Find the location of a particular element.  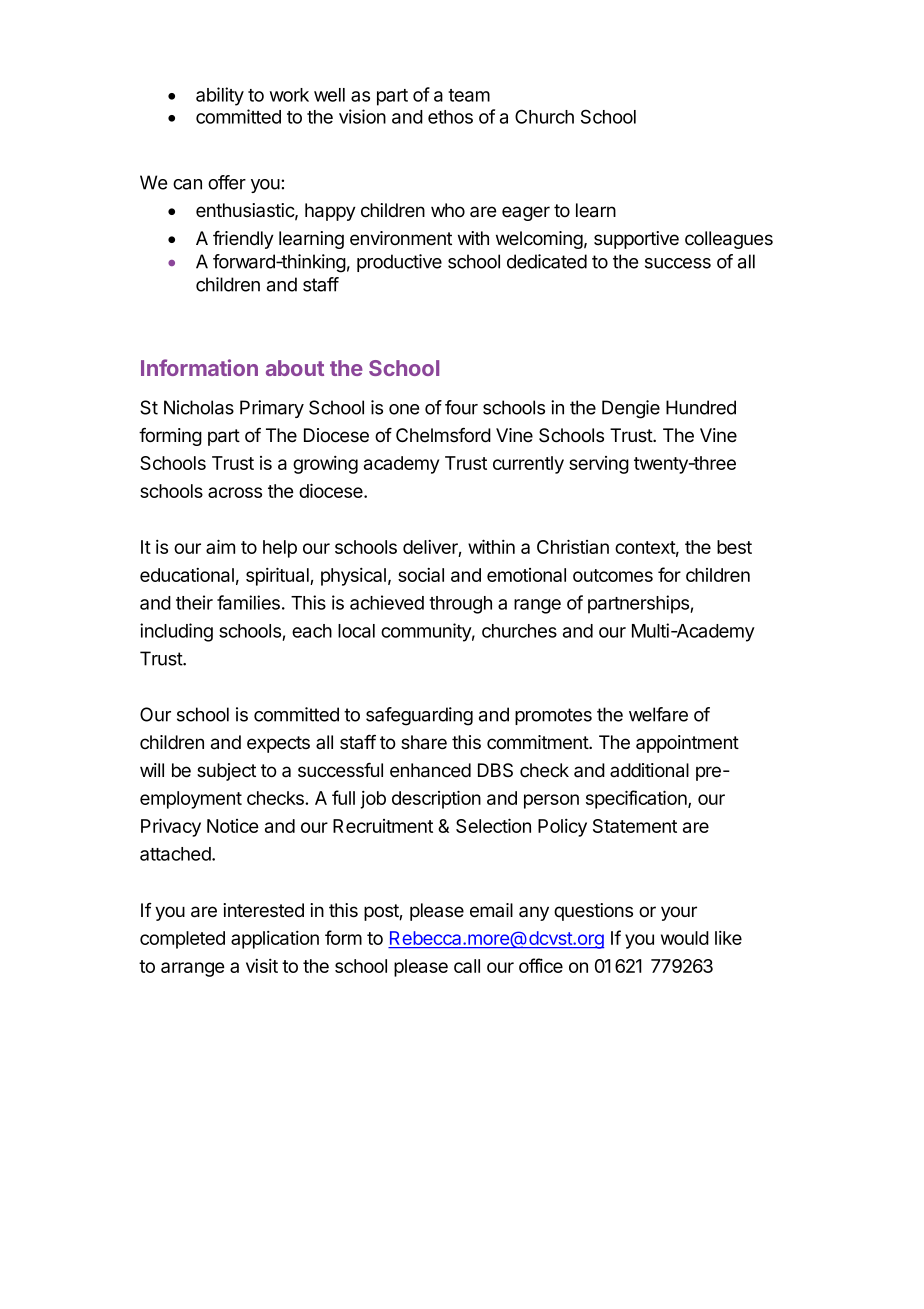

completed is located at coordinates (182, 940).
